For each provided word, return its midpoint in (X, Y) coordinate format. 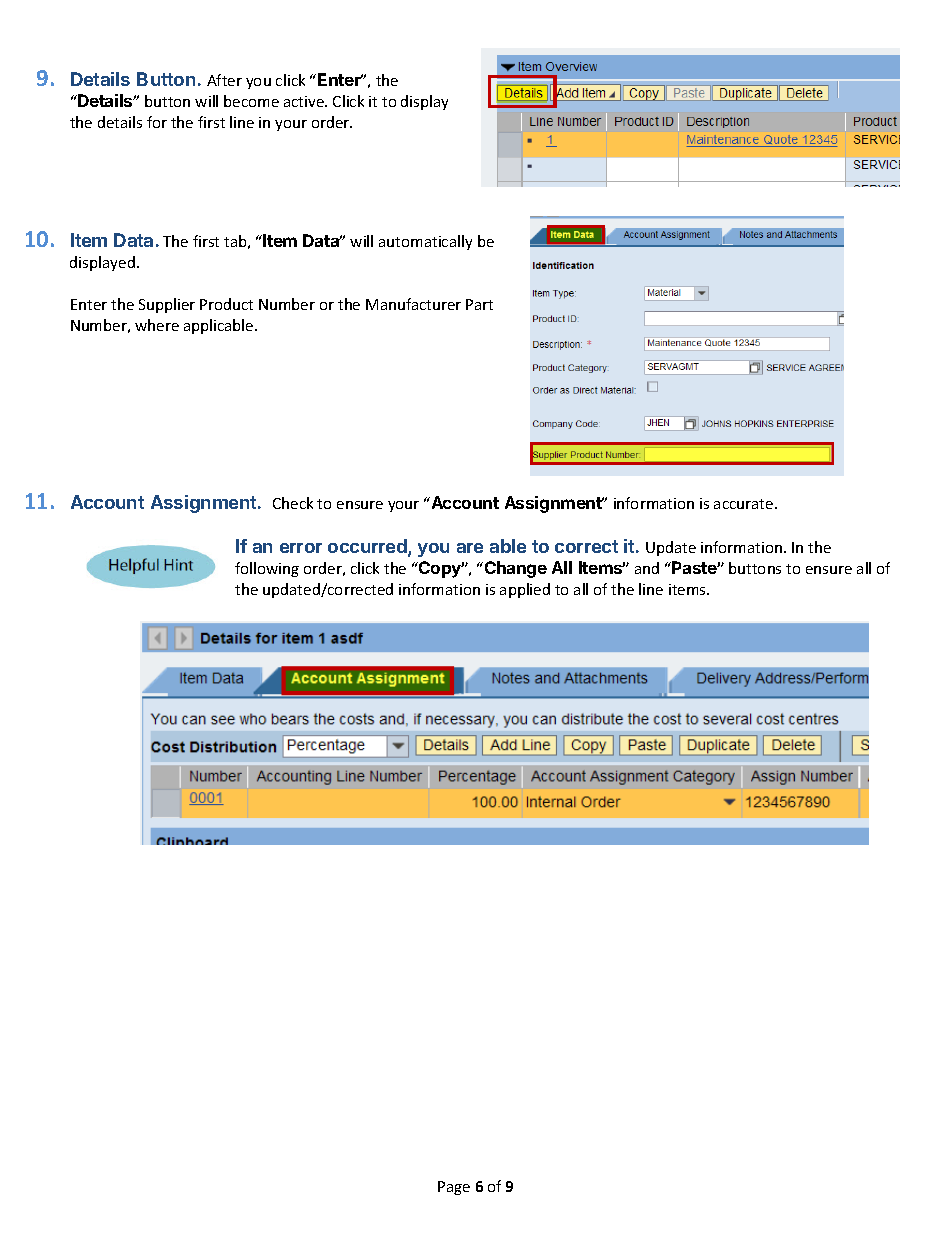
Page (454, 1188)
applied (525, 590)
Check (293, 503)
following (267, 569)
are (470, 548)
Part (479, 304)
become (251, 101)
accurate (745, 504)
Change (514, 569)
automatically (425, 242)
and (647, 568)
